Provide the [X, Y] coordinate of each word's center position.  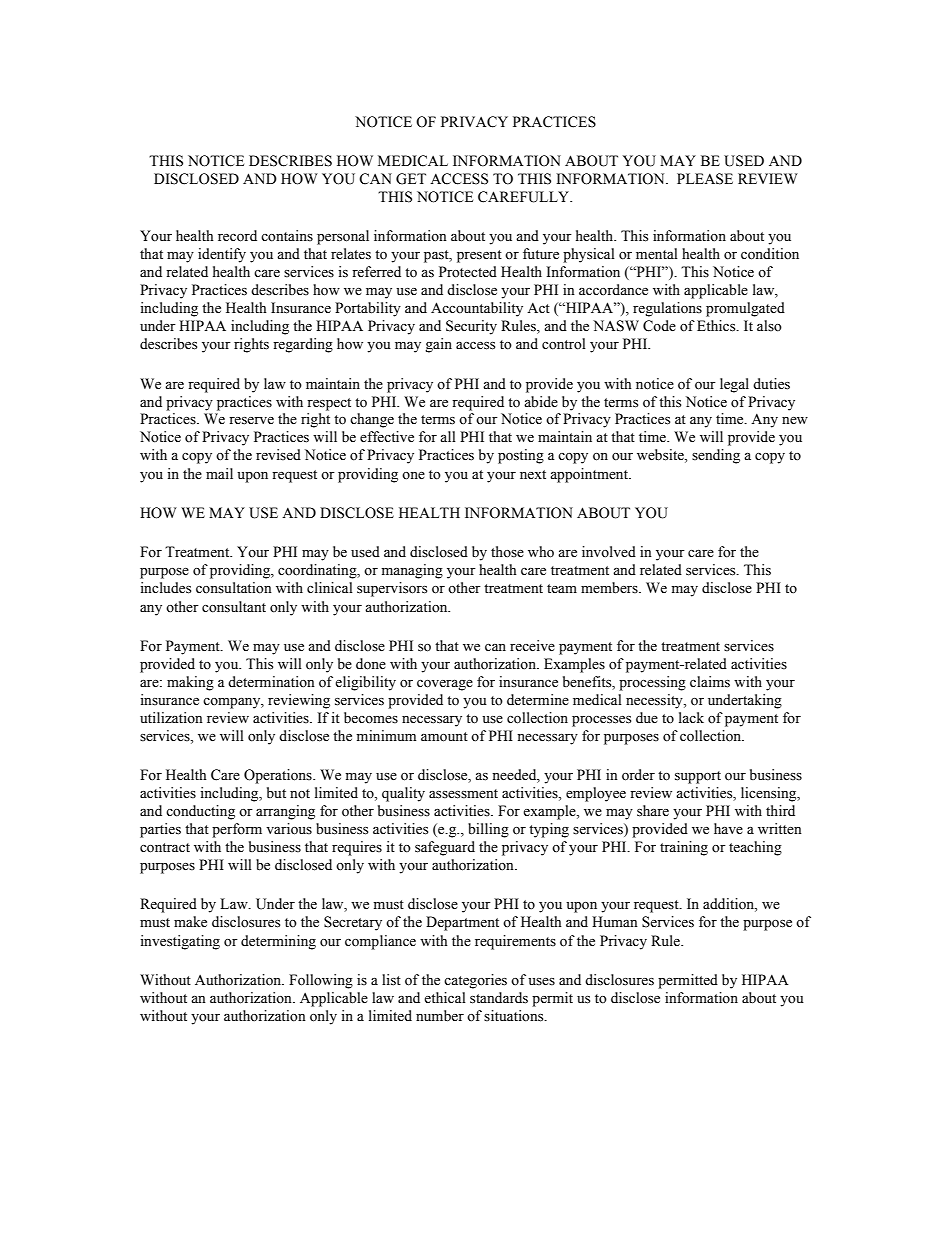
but [276, 792]
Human [615, 921]
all [448, 436]
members [610, 588]
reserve [251, 421]
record [237, 236]
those [507, 552]
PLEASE [705, 179]
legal [734, 385]
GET [411, 179]
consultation [234, 588]
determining [278, 942]
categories [475, 981]
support [698, 777]
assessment [463, 794]
